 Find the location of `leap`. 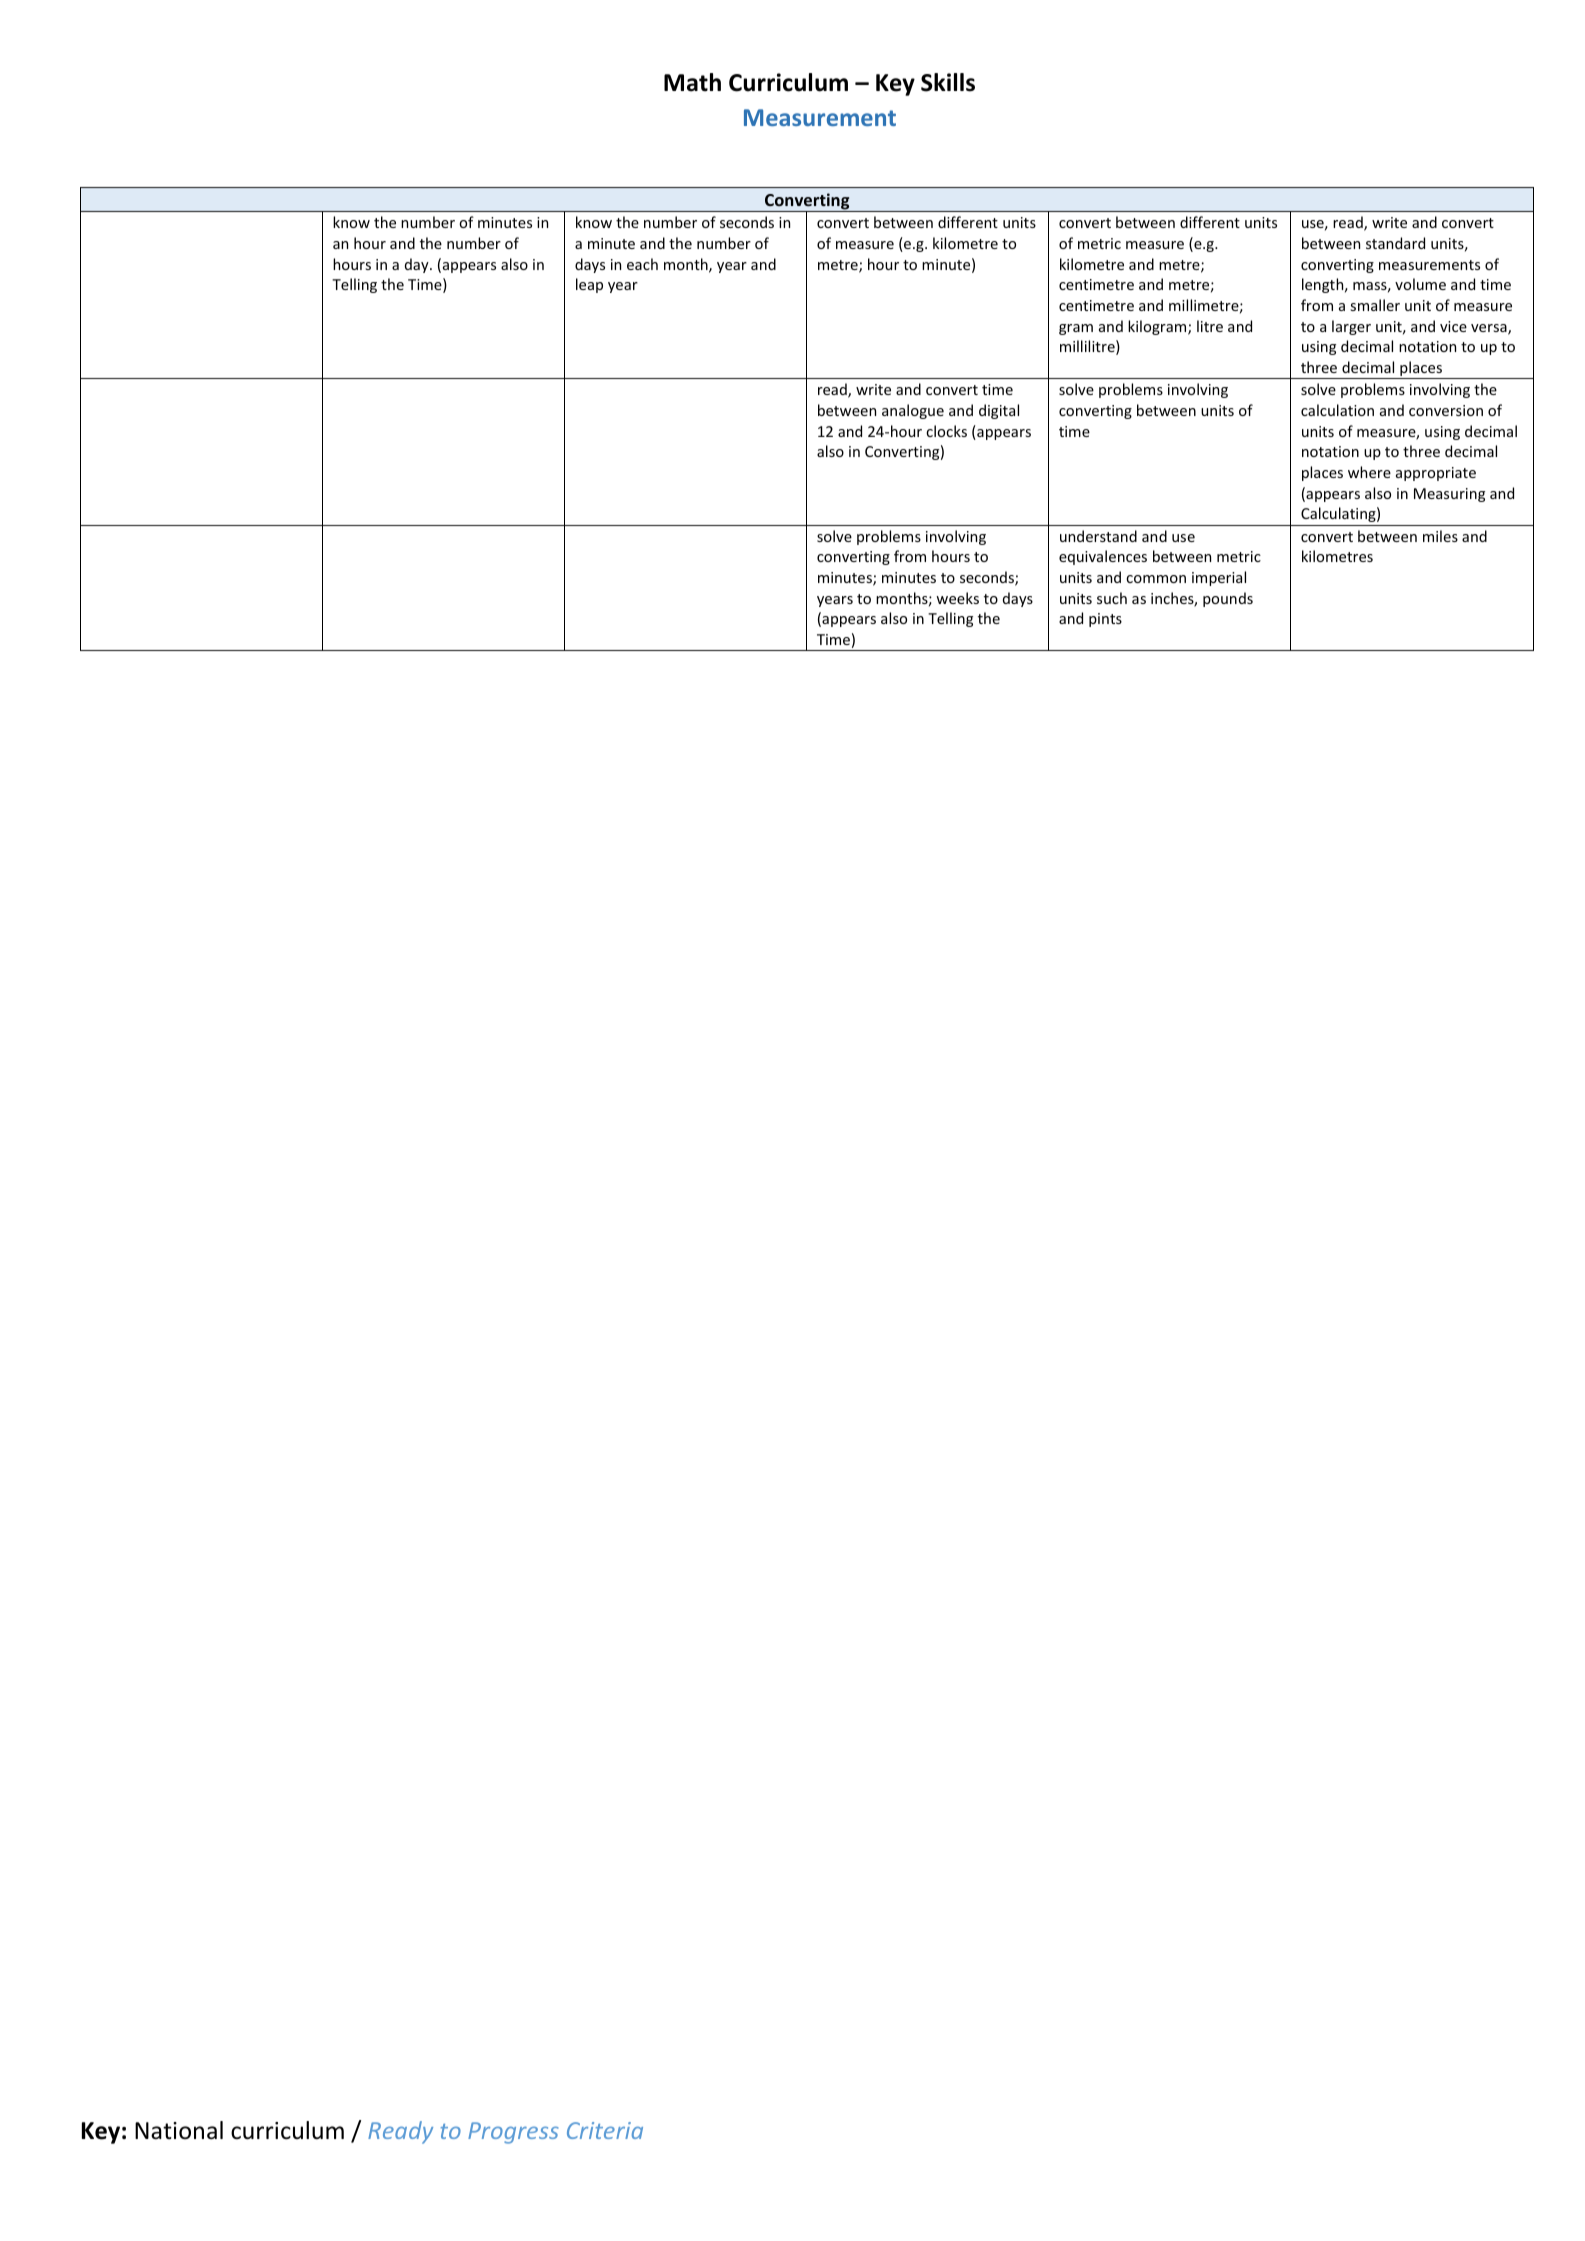

leap is located at coordinates (589, 285).
